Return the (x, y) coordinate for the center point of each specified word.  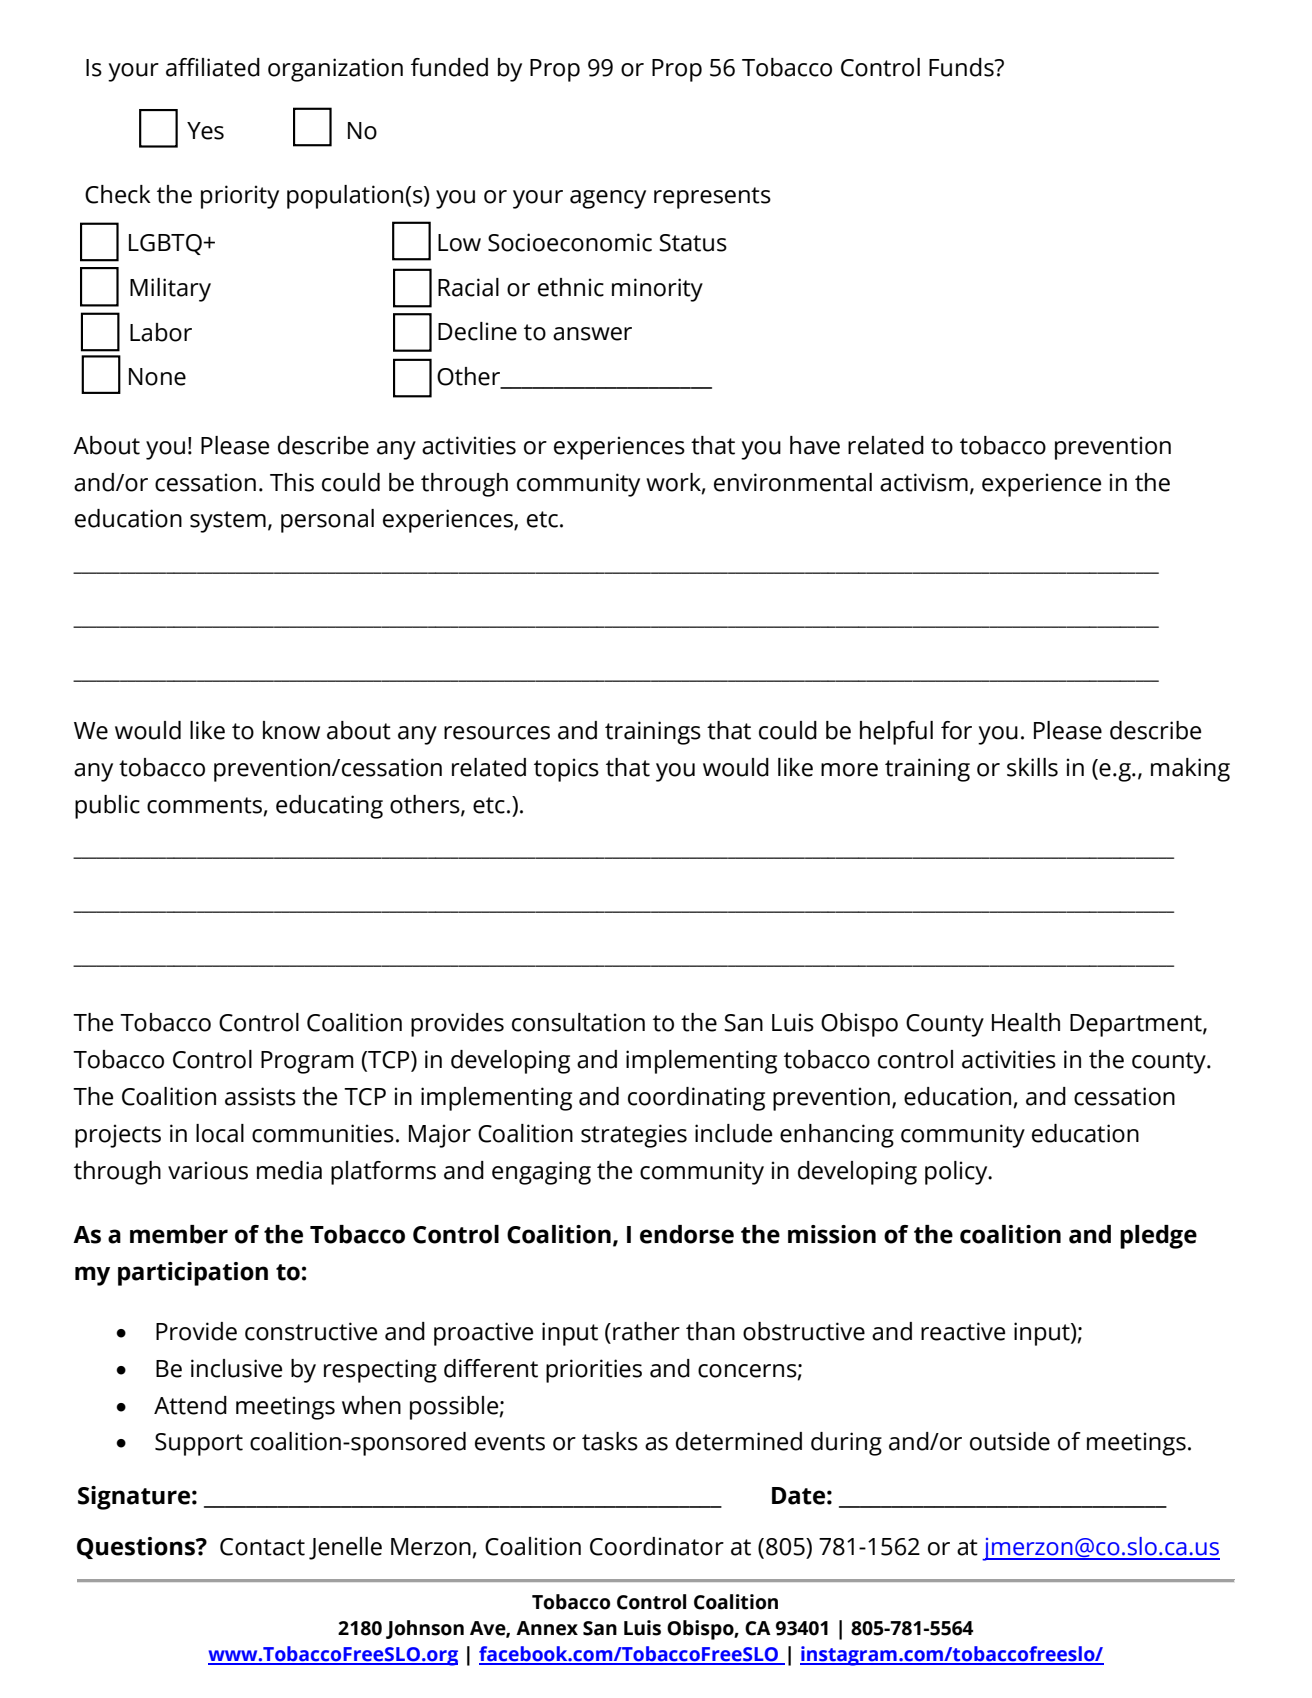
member (179, 1234)
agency (608, 199)
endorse (687, 1234)
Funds (962, 67)
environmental (793, 482)
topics (566, 770)
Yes (205, 131)
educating (329, 807)
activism (924, 482)
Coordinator (657, 1546)
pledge (1158, 1237)
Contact (262, 1547)
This (292, 482)
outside (1010, 1441)
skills (1032, 767)
